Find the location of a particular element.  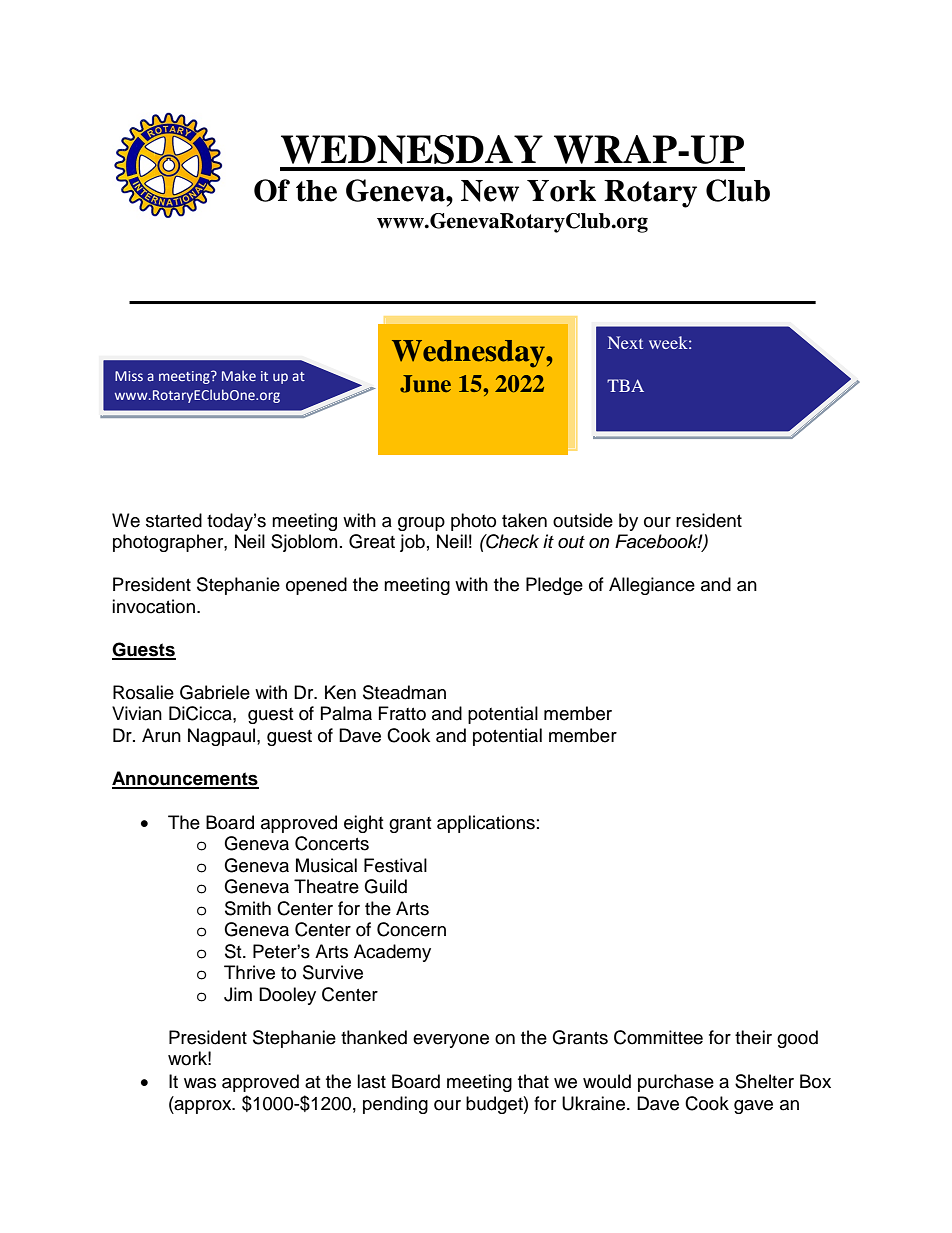

was is located at coordinates (200, 1083).
